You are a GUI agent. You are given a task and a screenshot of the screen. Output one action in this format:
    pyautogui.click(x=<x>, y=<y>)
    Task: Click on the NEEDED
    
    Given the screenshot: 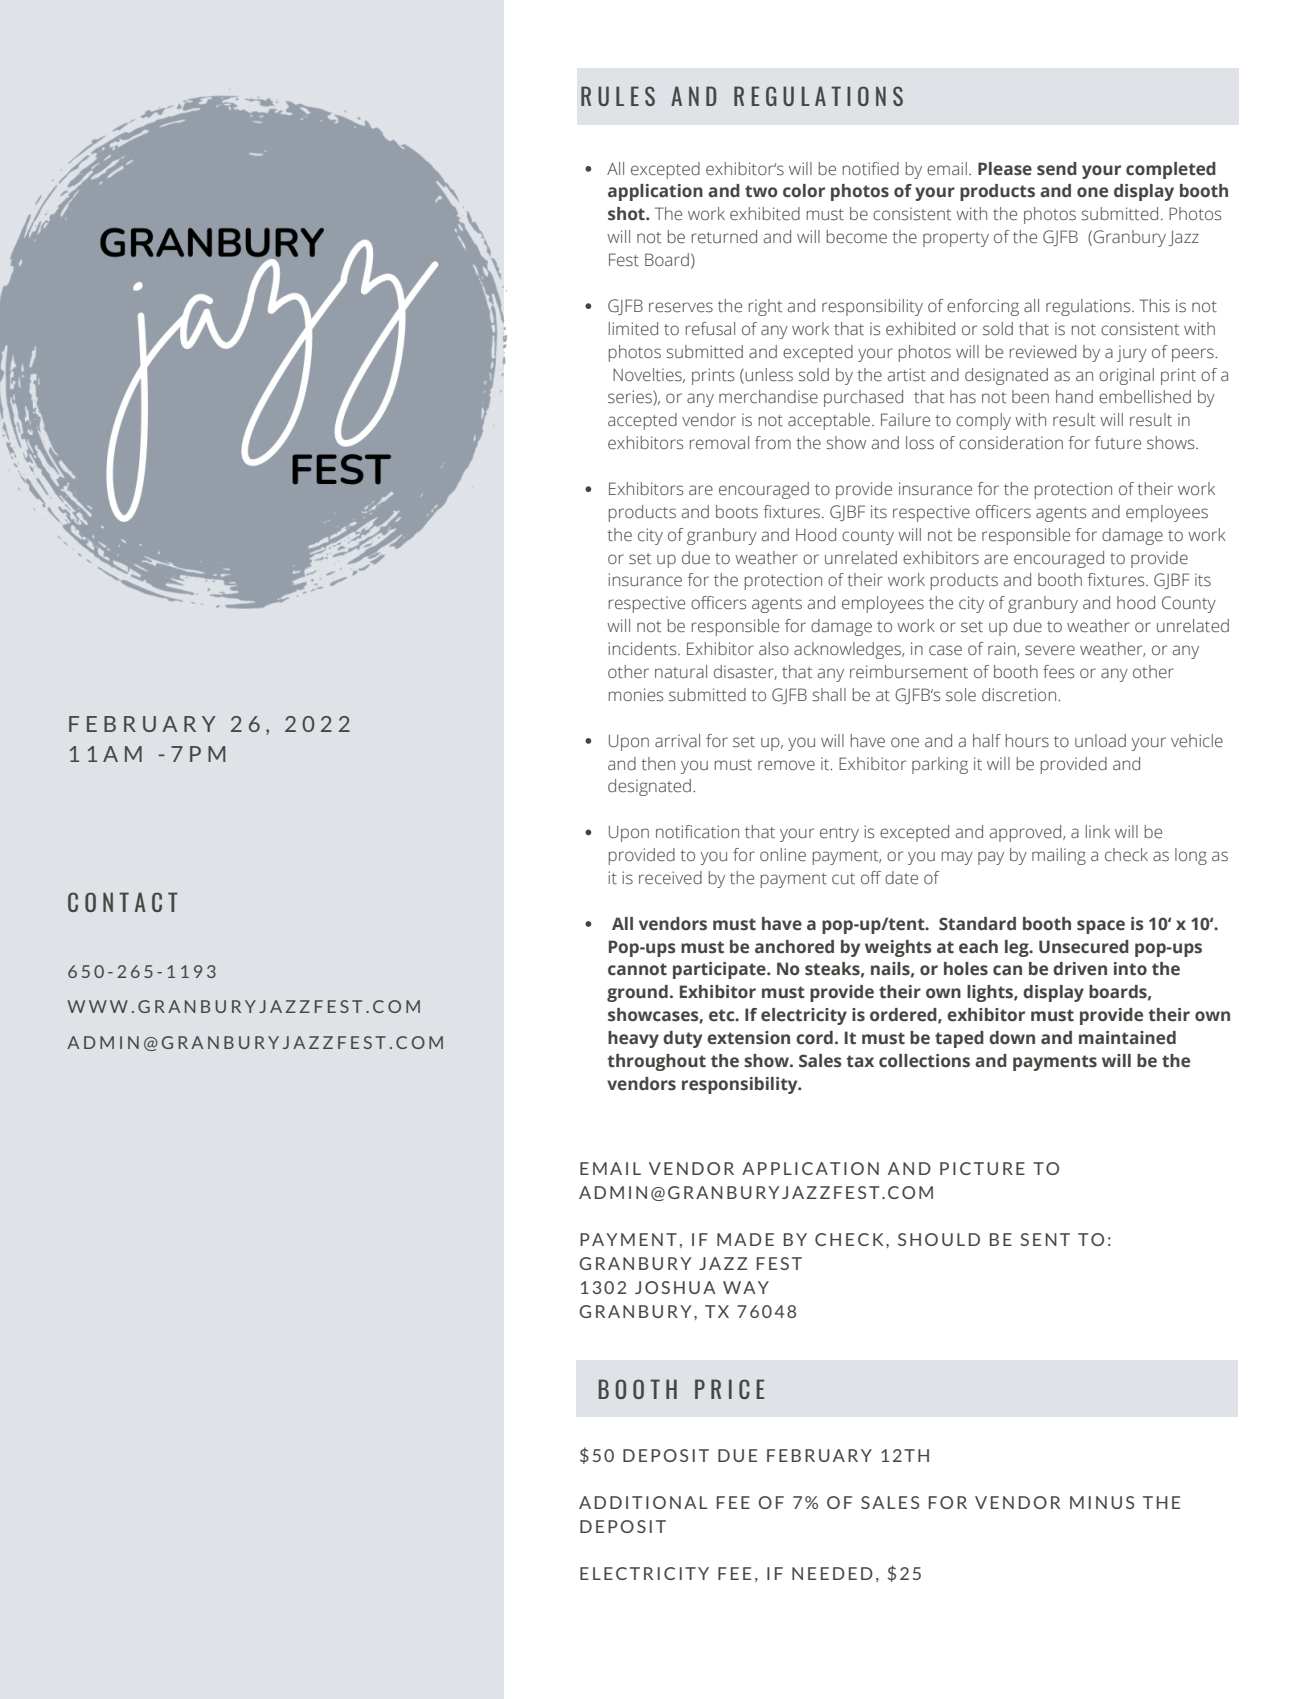 What is the action you would take?
    pyautogui.click(x=832, y=1573)
